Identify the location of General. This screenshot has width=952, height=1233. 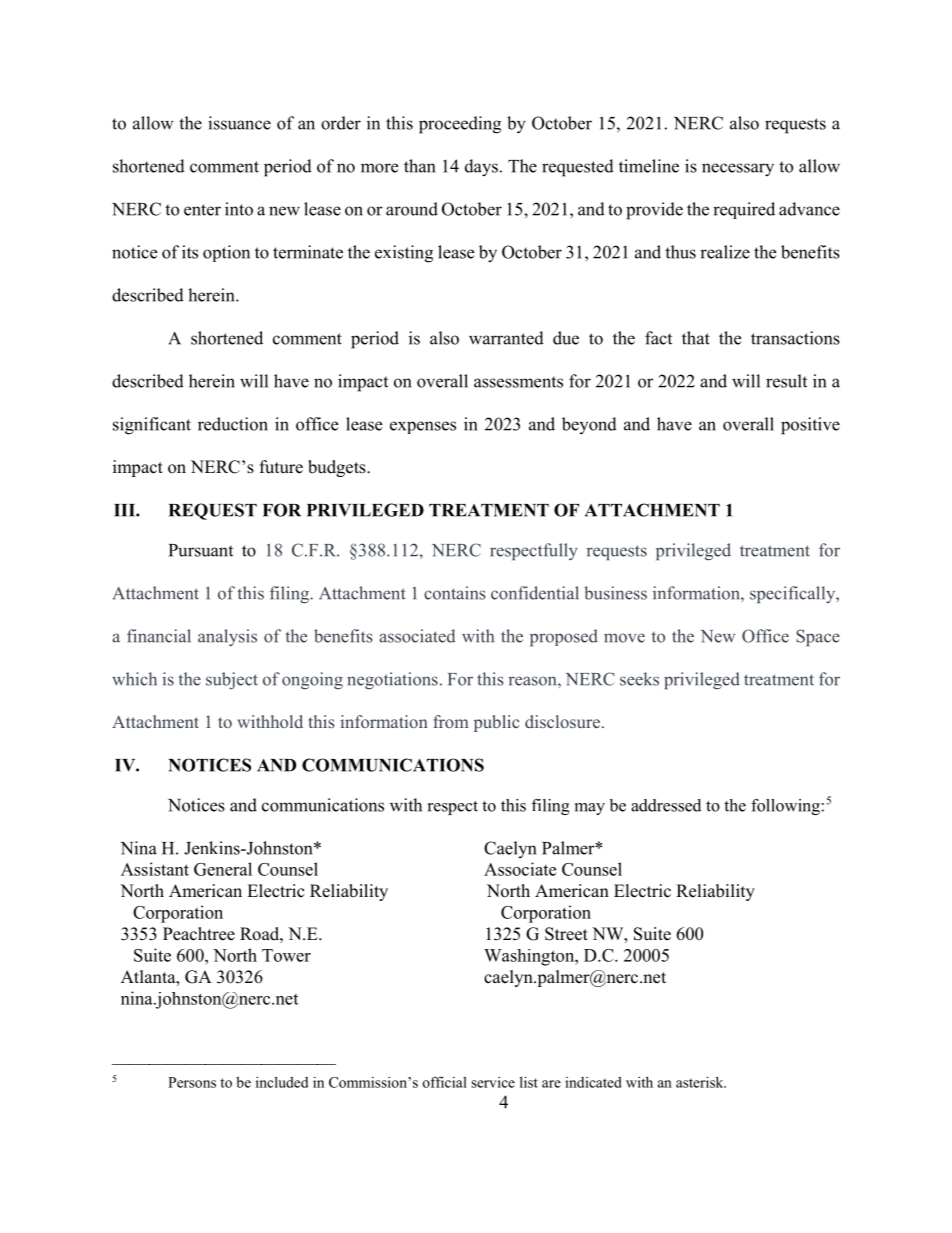
(223, 869).
